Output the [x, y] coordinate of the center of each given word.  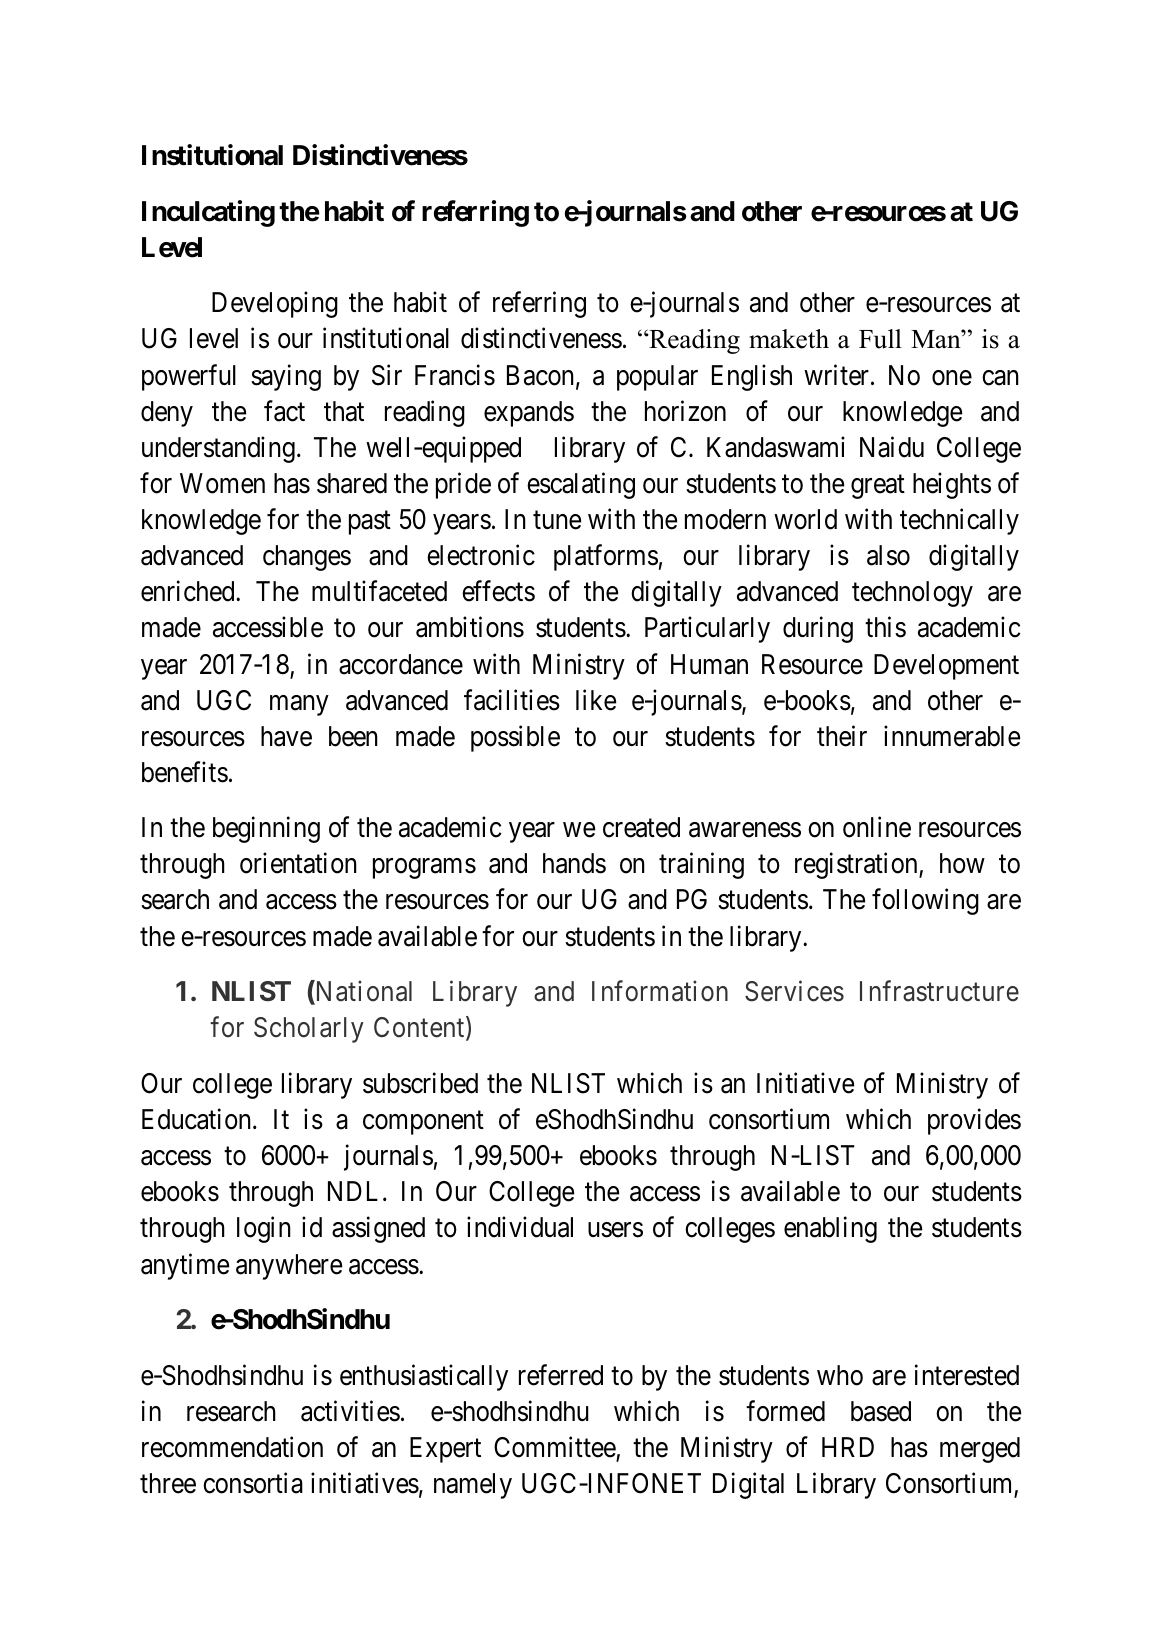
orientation [298, 863]
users [615, 1230]
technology [912, 594]
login [264, 1229]
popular [657, 378]
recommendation [232, 1447]
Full [880, 339]
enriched [189, 591]
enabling [830, 1229]
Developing [275, 305]
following [925, 902]
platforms [606, 558]
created [641, 827]
